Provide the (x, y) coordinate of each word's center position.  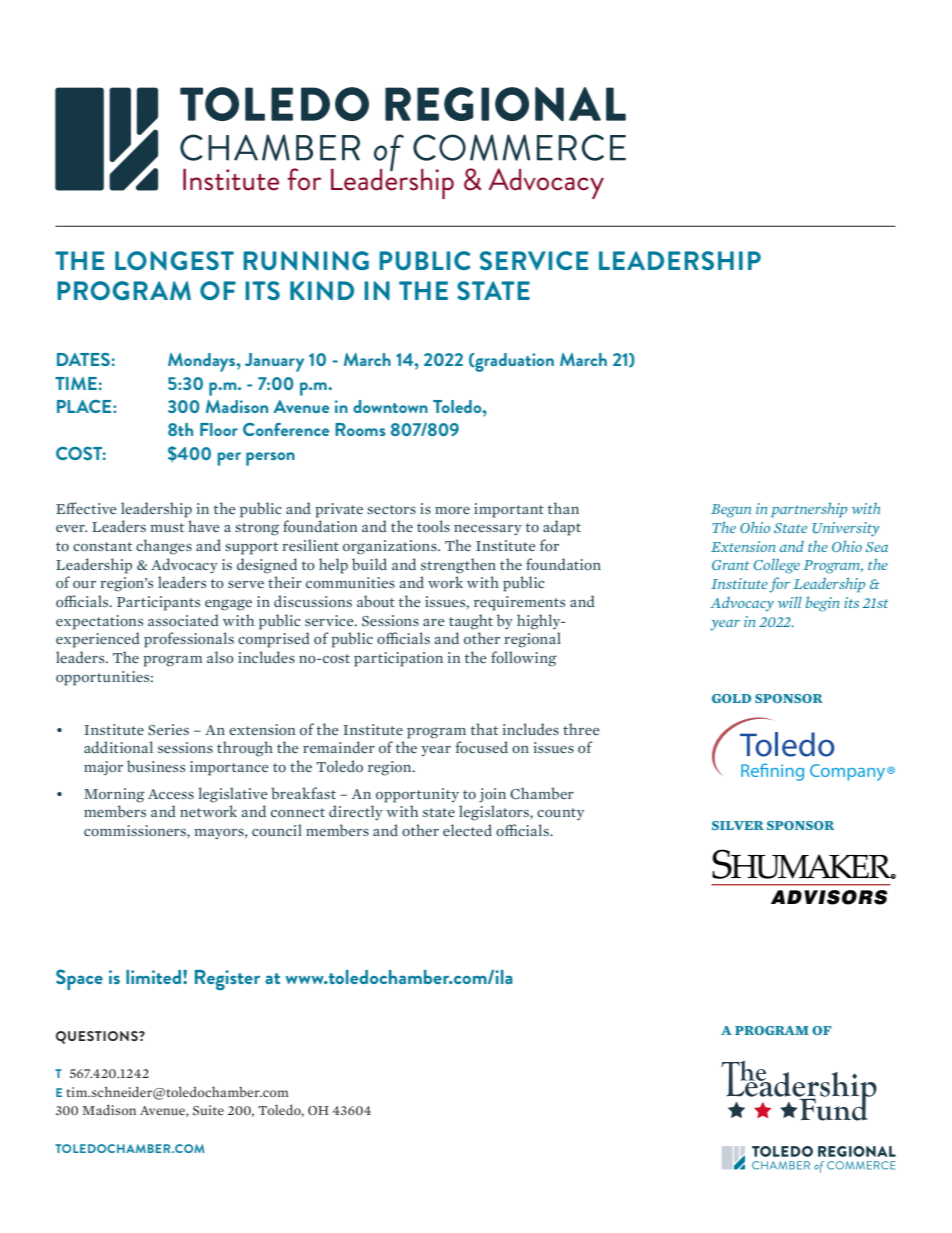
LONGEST (174, 260)
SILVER (738, 825)
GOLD (731, 698)
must (167, 527)
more (452, 510)
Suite (208, 1110)
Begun (731, 511)
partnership (809, 510)
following (524, 659)
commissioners (136, 832)
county (560, 814)
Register (227, 980)
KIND (322, 290)
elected (467, 830)
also (220, 657)
